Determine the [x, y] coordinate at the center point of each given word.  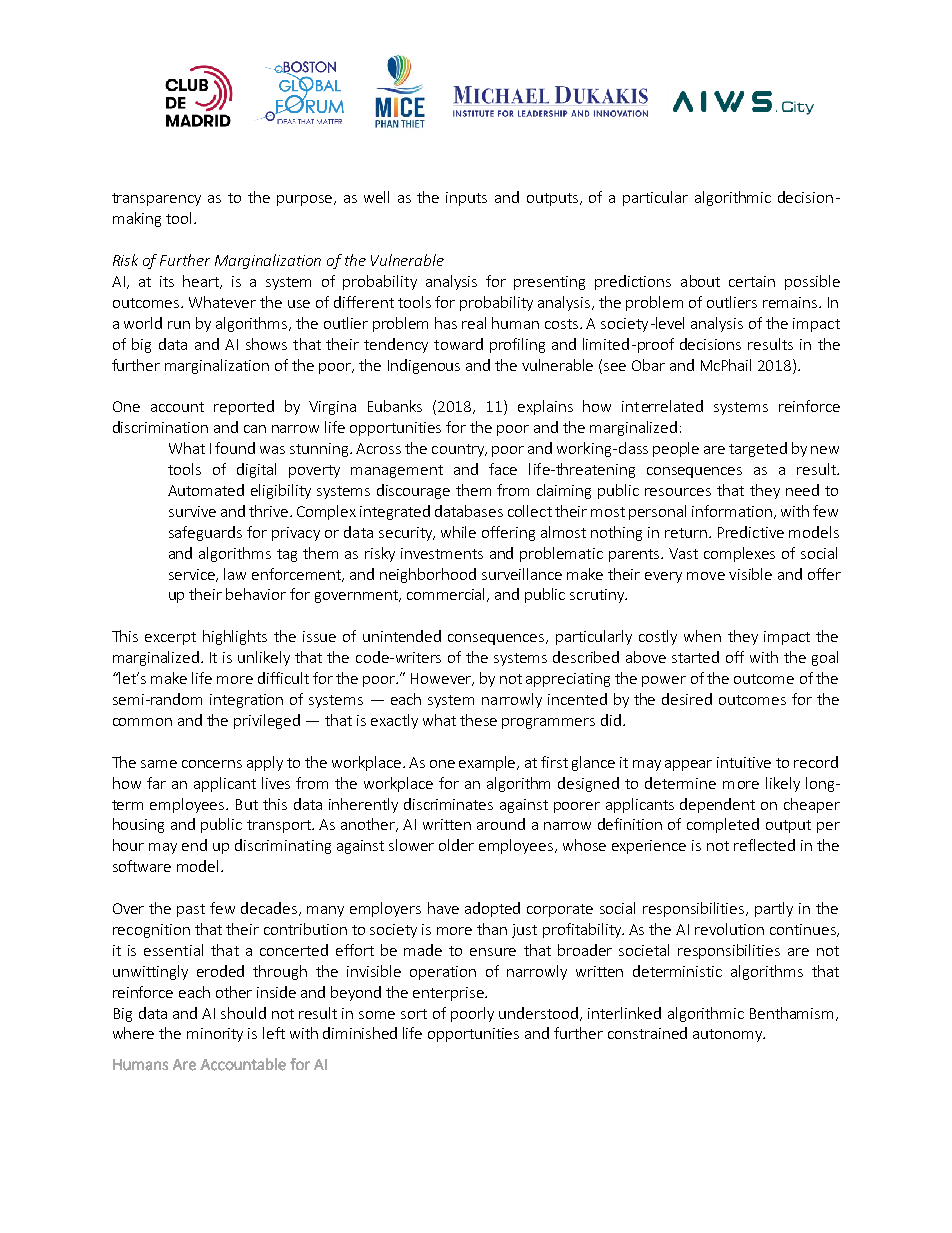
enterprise [449, 994]
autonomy [729, 1035]
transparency [156, 199]
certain [752, 281]
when [702, 636]
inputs [466, 199]
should [243, 1013]
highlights [235, 637]
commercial [447, 595]
